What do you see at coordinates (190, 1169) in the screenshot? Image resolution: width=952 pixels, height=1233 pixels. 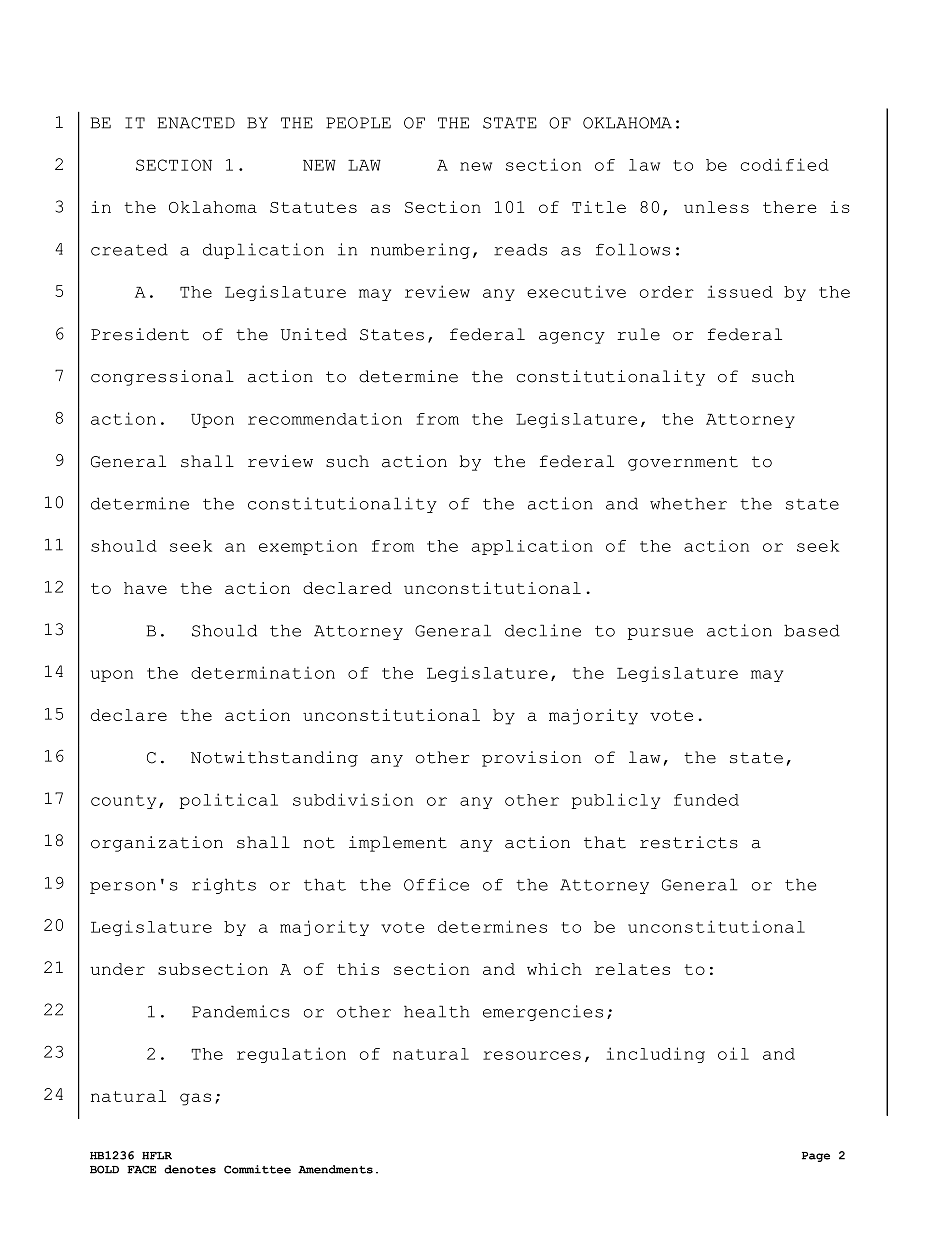 I see `denotes` at bounding box center [190, 1169].
